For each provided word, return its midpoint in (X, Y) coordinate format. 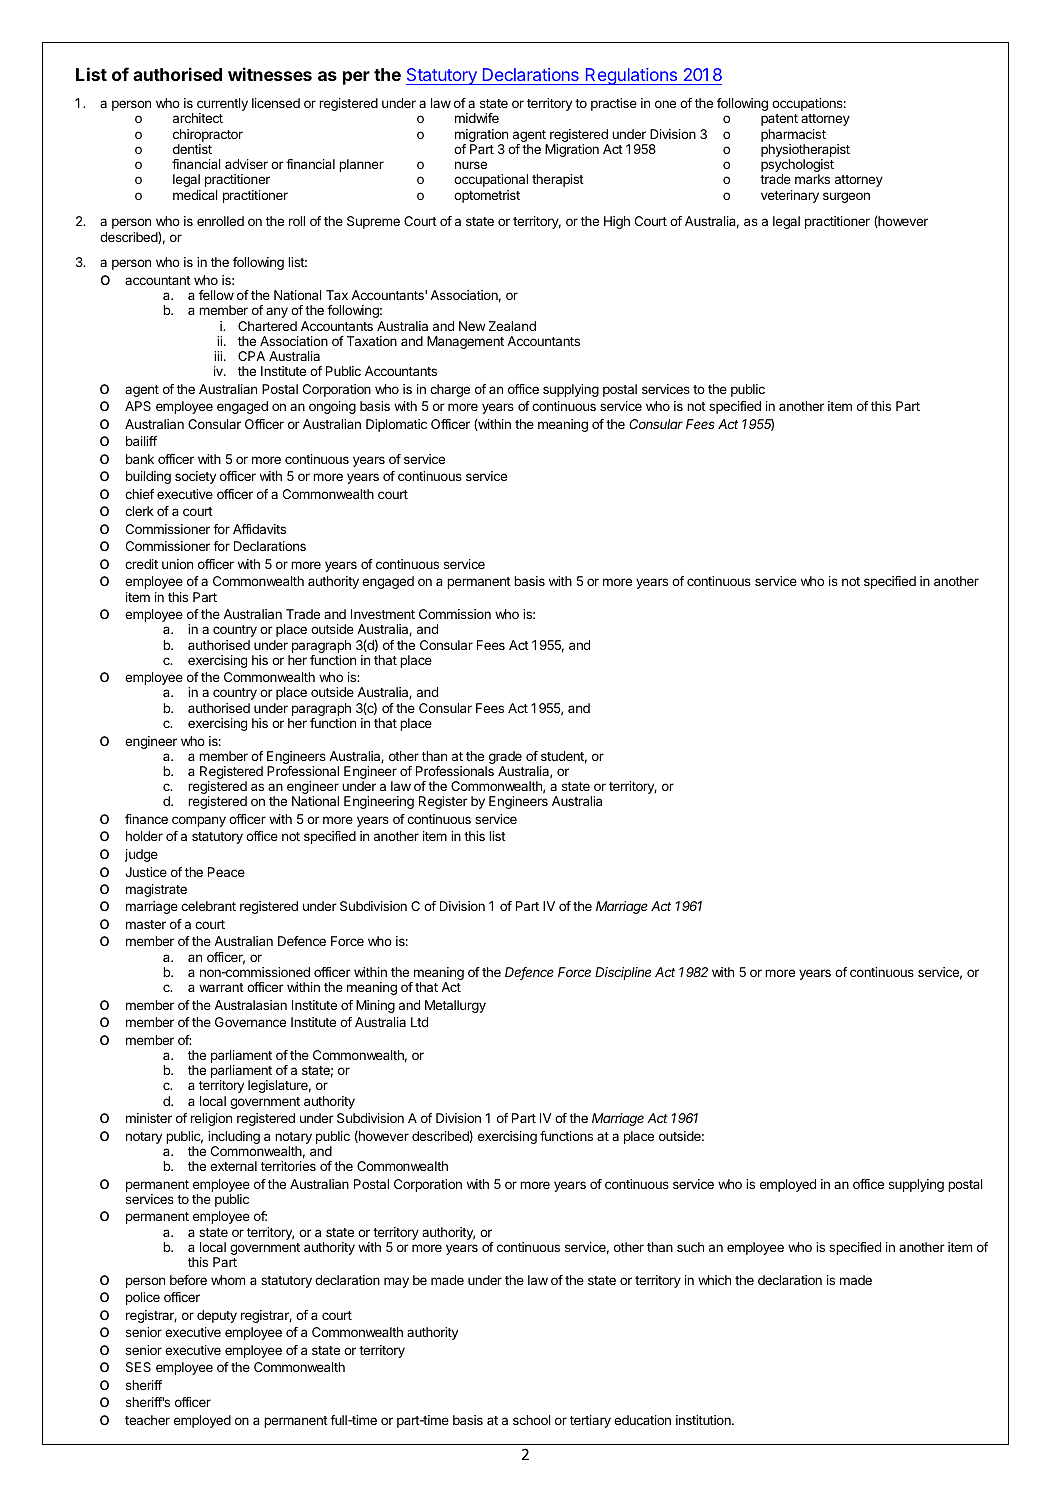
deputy (217, 1316)
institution (704, 1420)
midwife (477, 118)
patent (779, 120)
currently (222, 106)
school (532, 1420)
